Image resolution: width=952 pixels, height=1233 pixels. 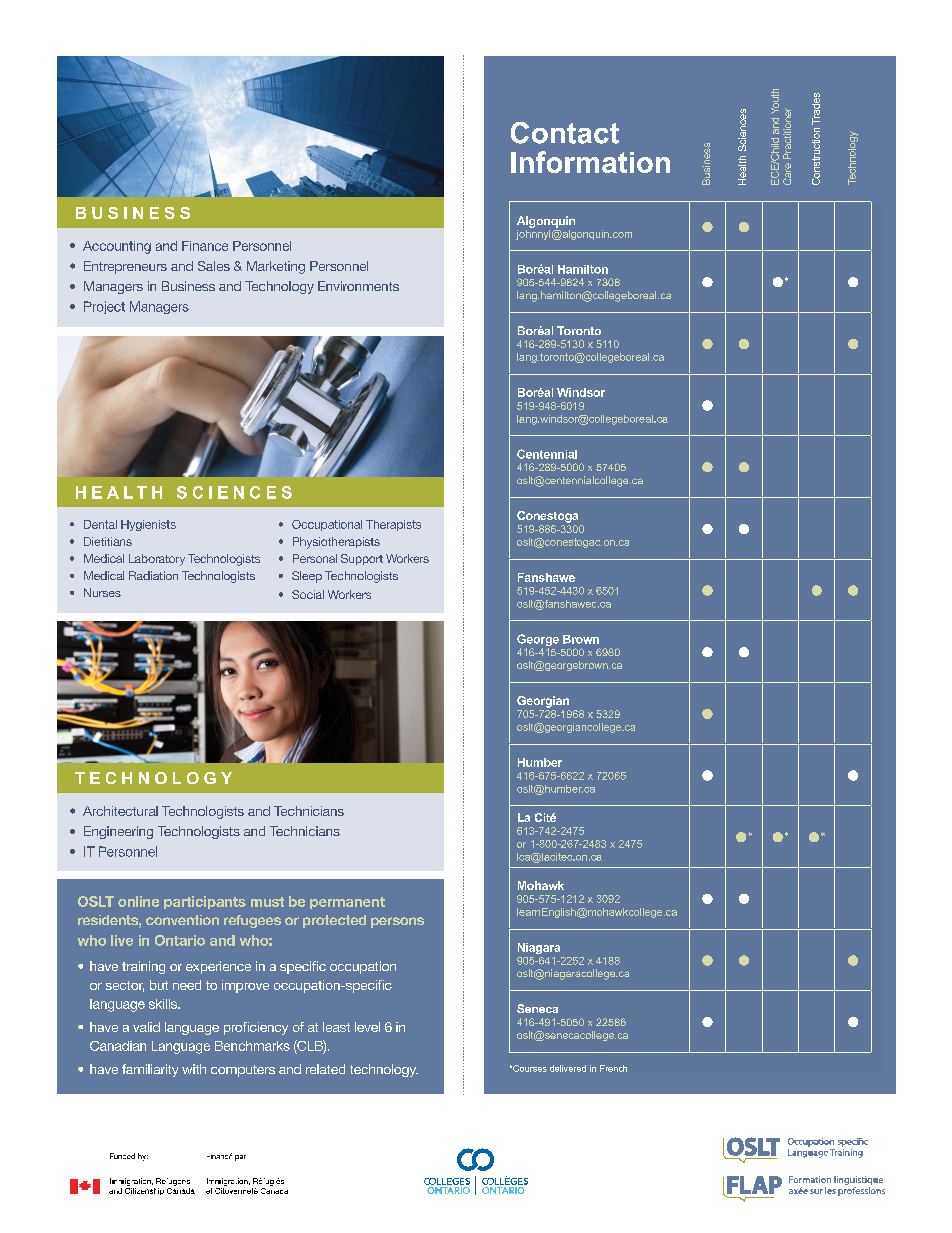 I want to click on Environments, so click(x=358, y=286).
